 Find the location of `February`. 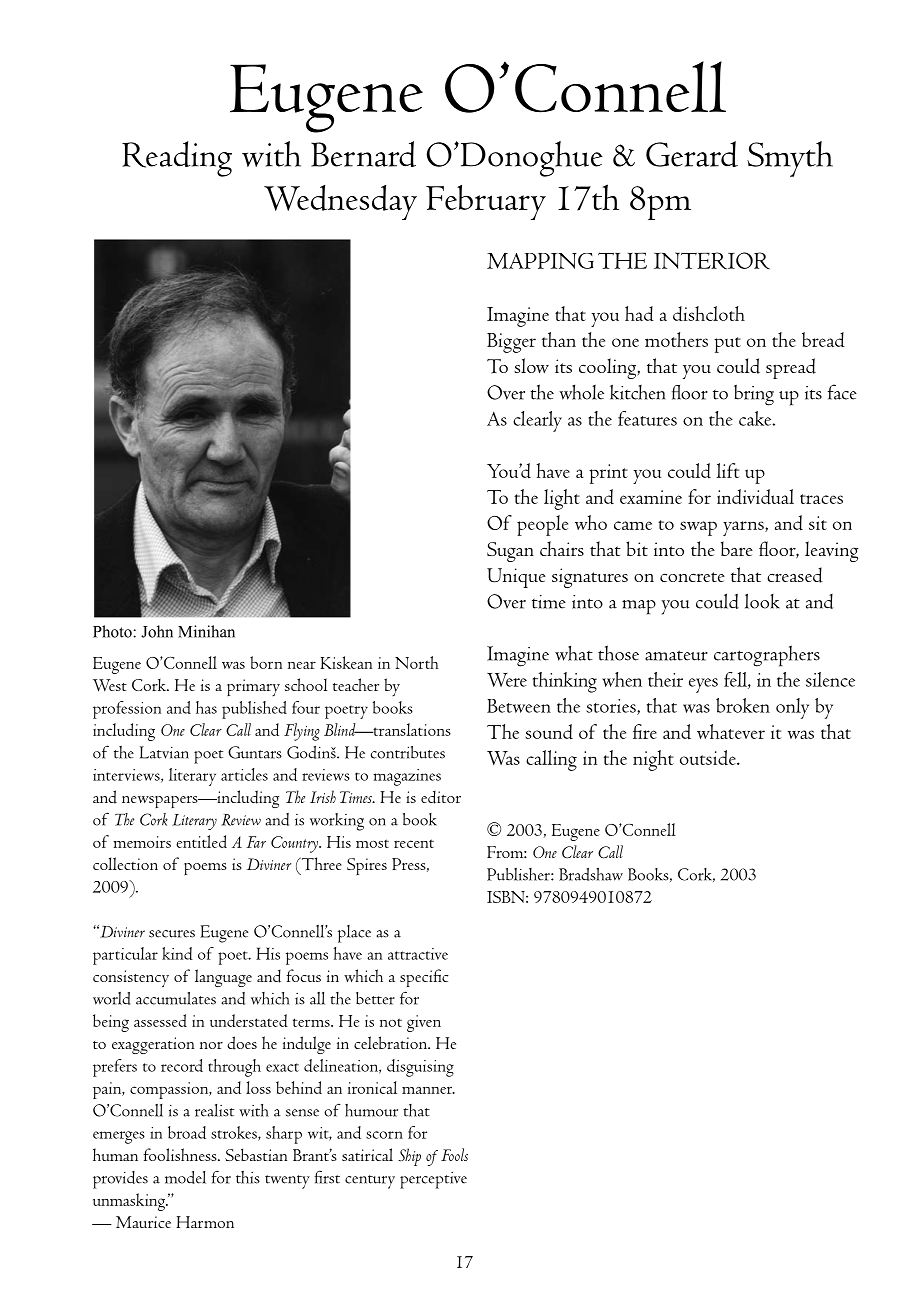

February is located at coordinates (486, 202).
